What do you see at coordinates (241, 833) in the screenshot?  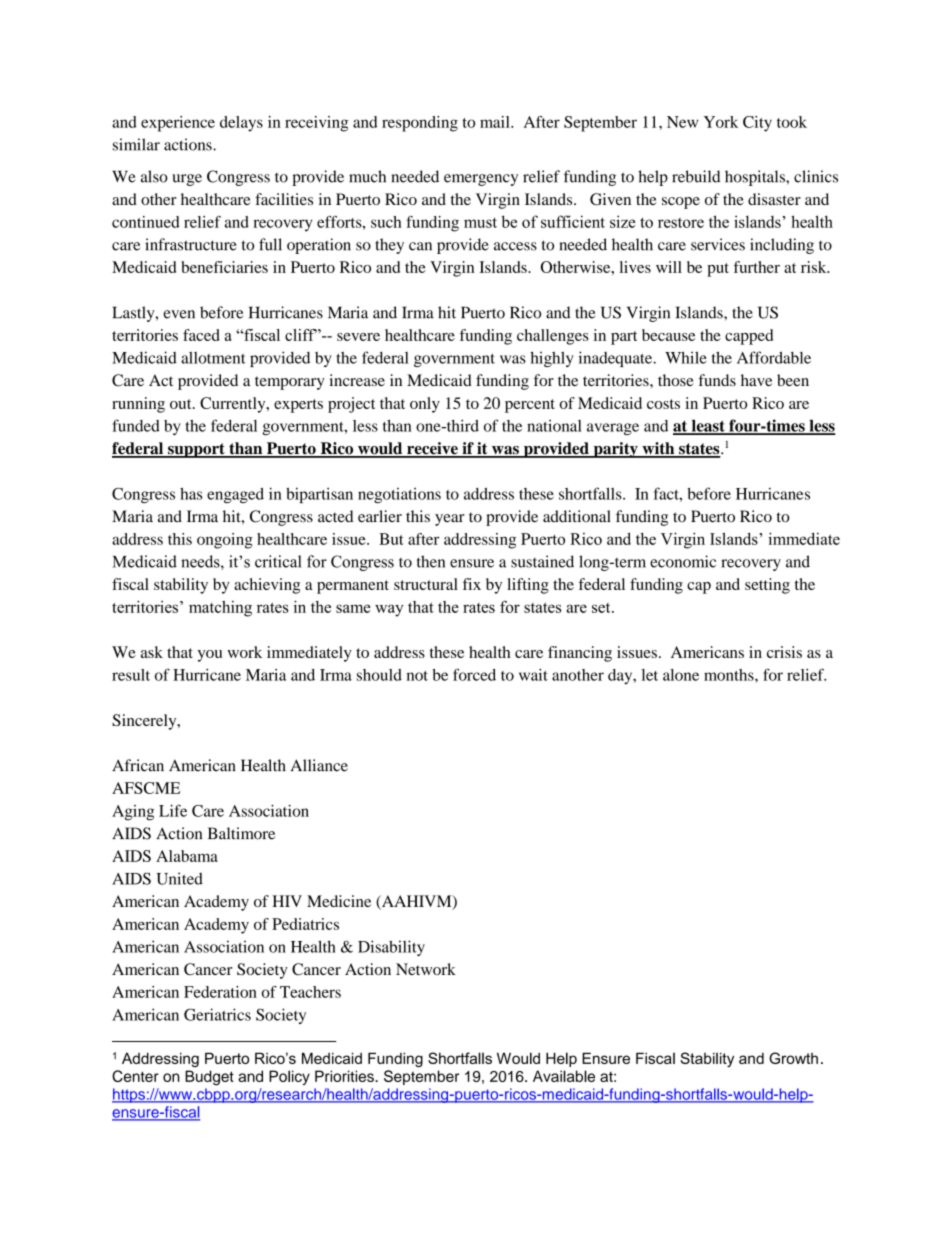 I see `Baltimore` at bounding box center [241, 833].
